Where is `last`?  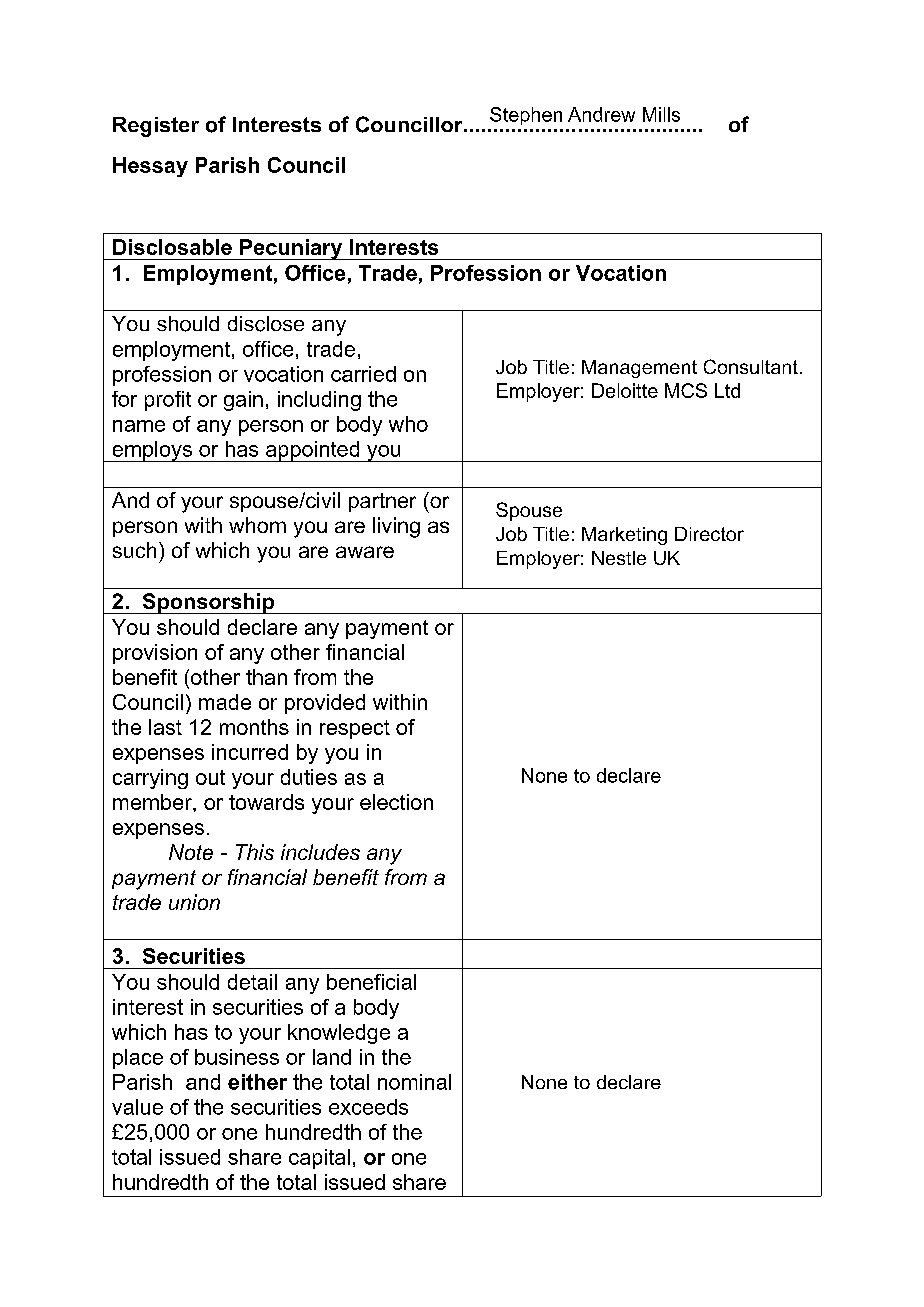
last is located at coordinates (165, 727).
